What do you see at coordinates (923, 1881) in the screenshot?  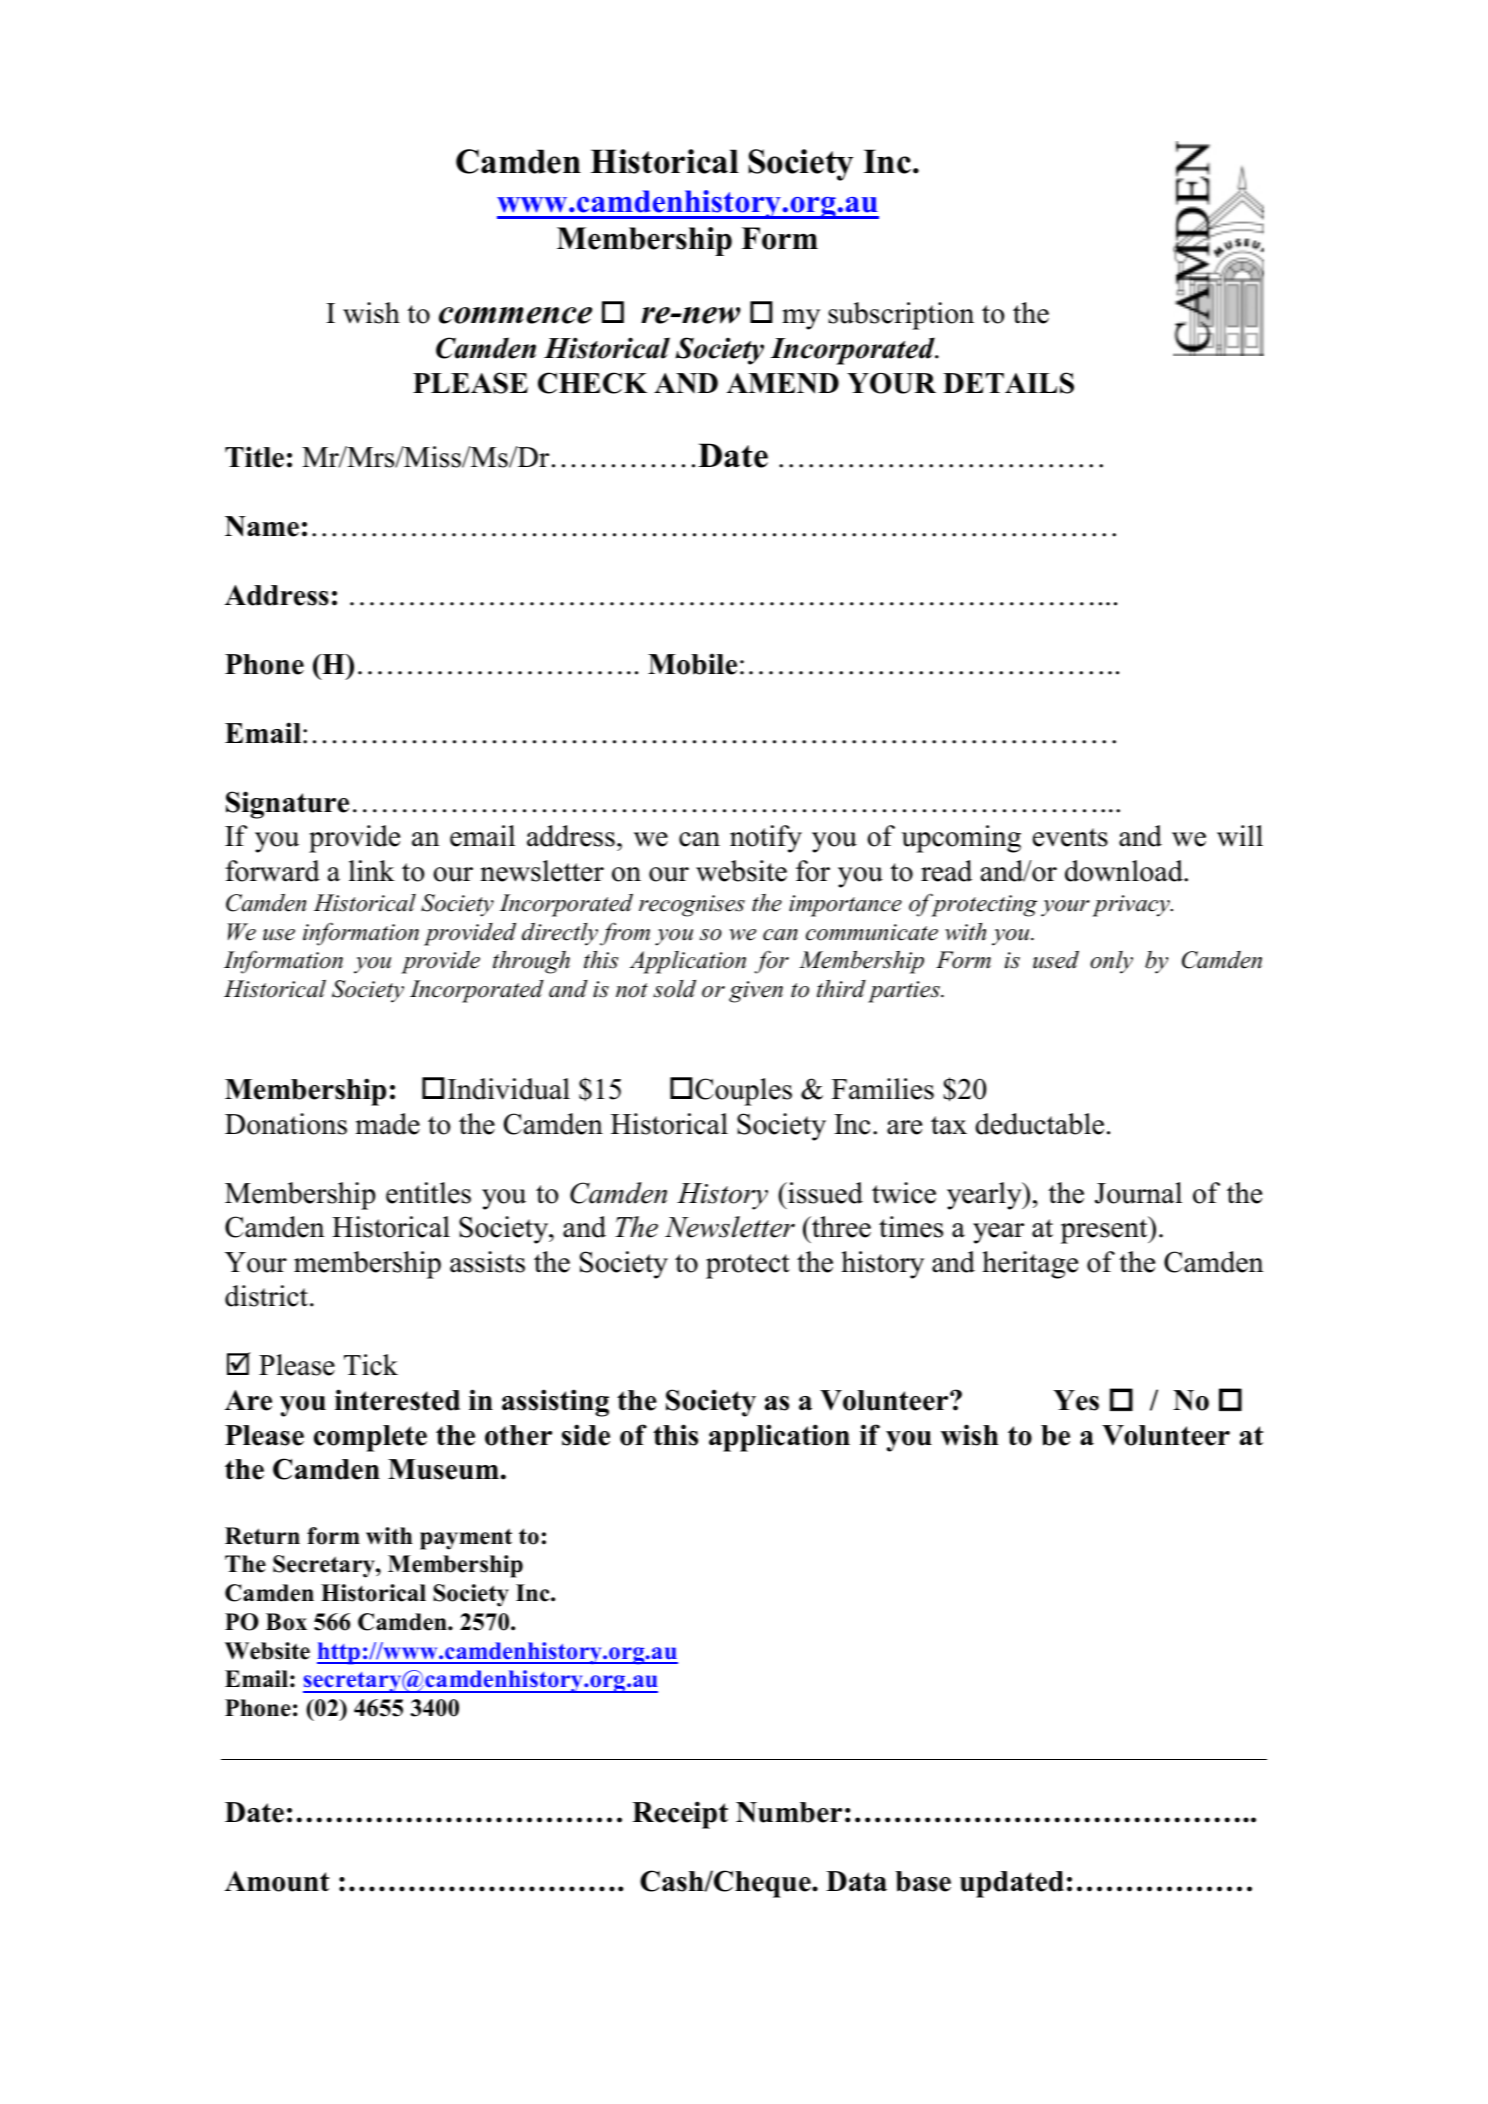 I see `base` at bounding box center [923, 1881].
